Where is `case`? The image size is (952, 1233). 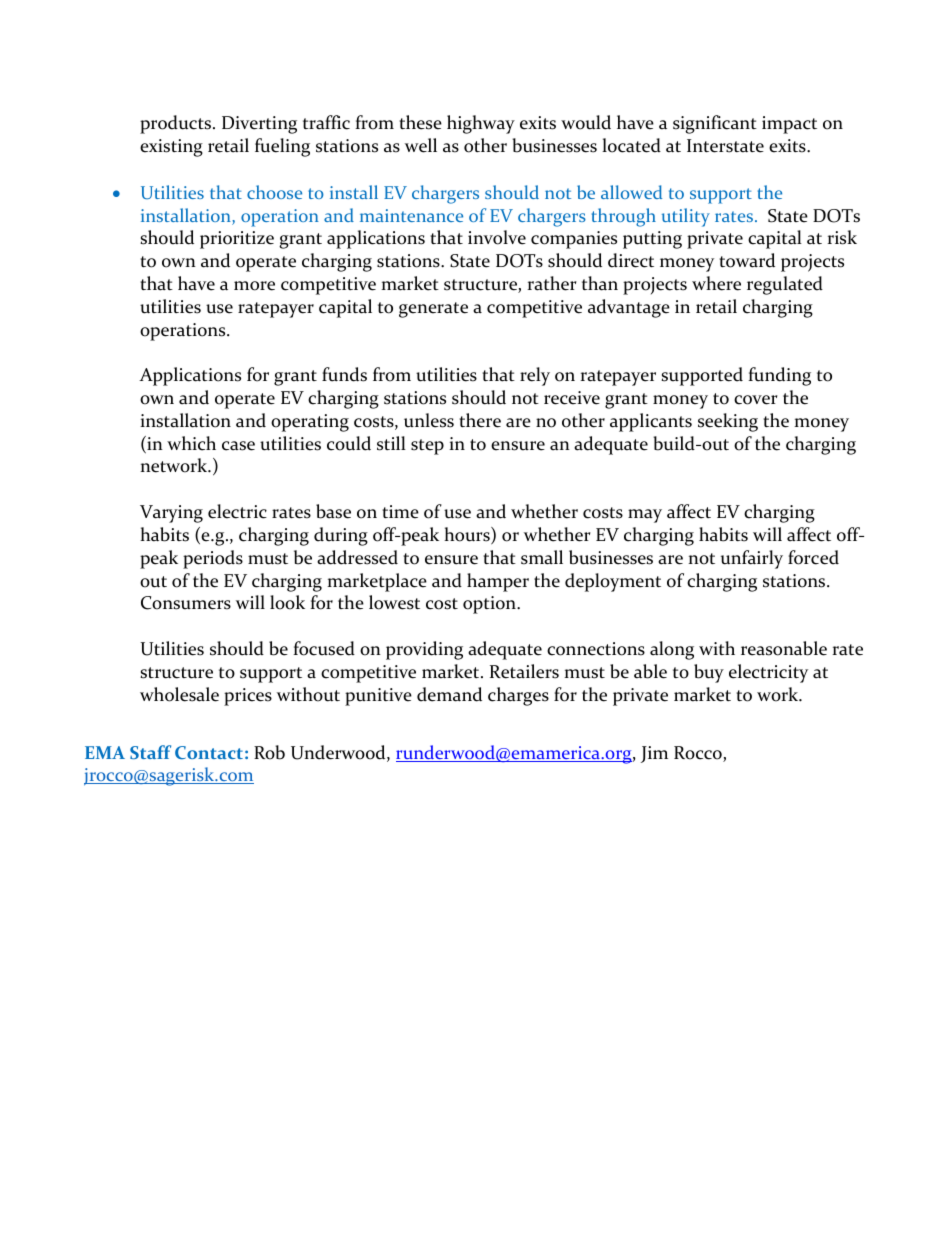 case is located at coordinates (238, 446).
